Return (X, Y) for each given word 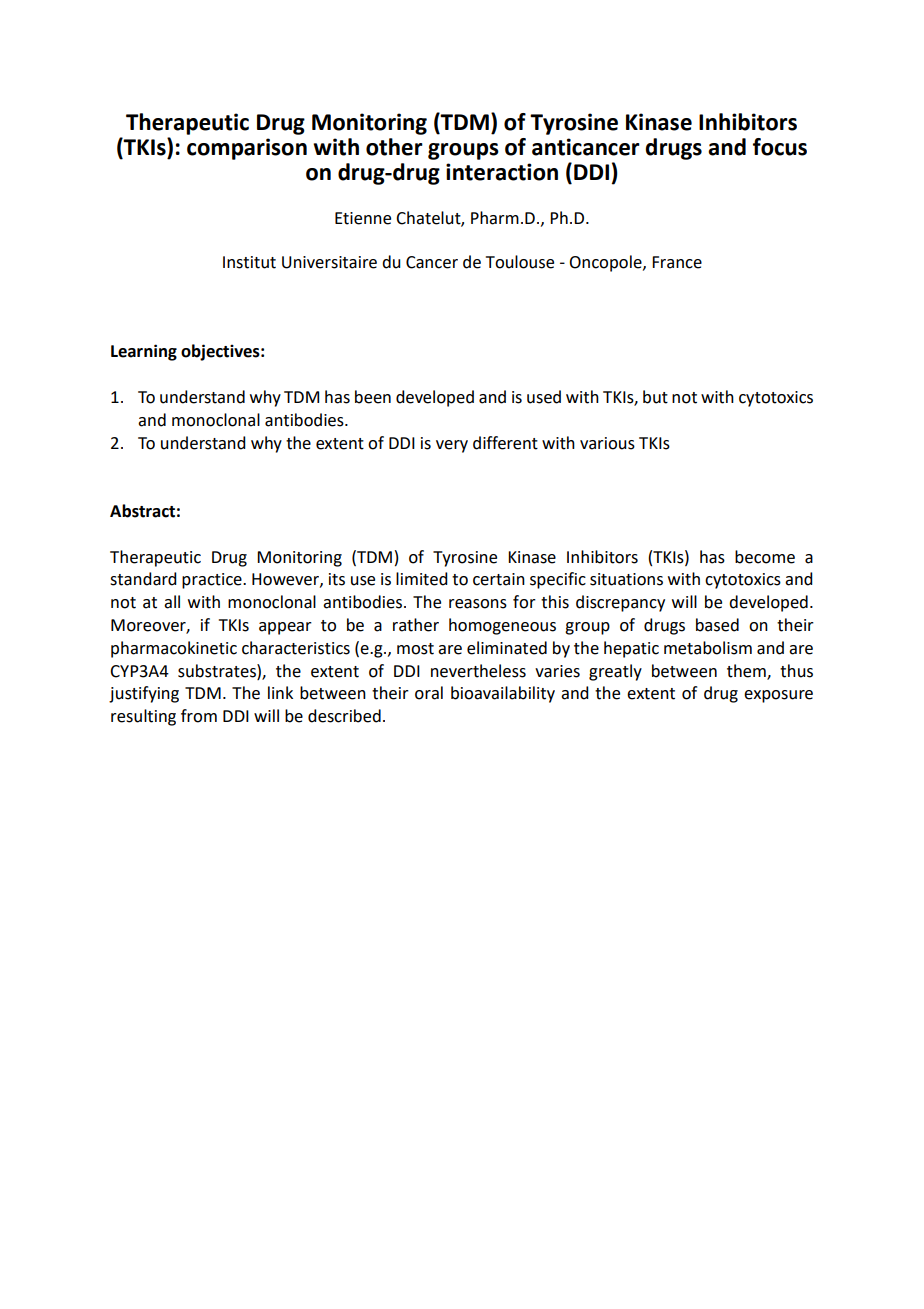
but (655, 397)
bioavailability (503, 694)
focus (780, 147)
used (544, 397)
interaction (502, 172)
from (199, 716)
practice (213, 581)
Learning (144, 352)
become (765, 557)
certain (499, 579)
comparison (247, 149)
